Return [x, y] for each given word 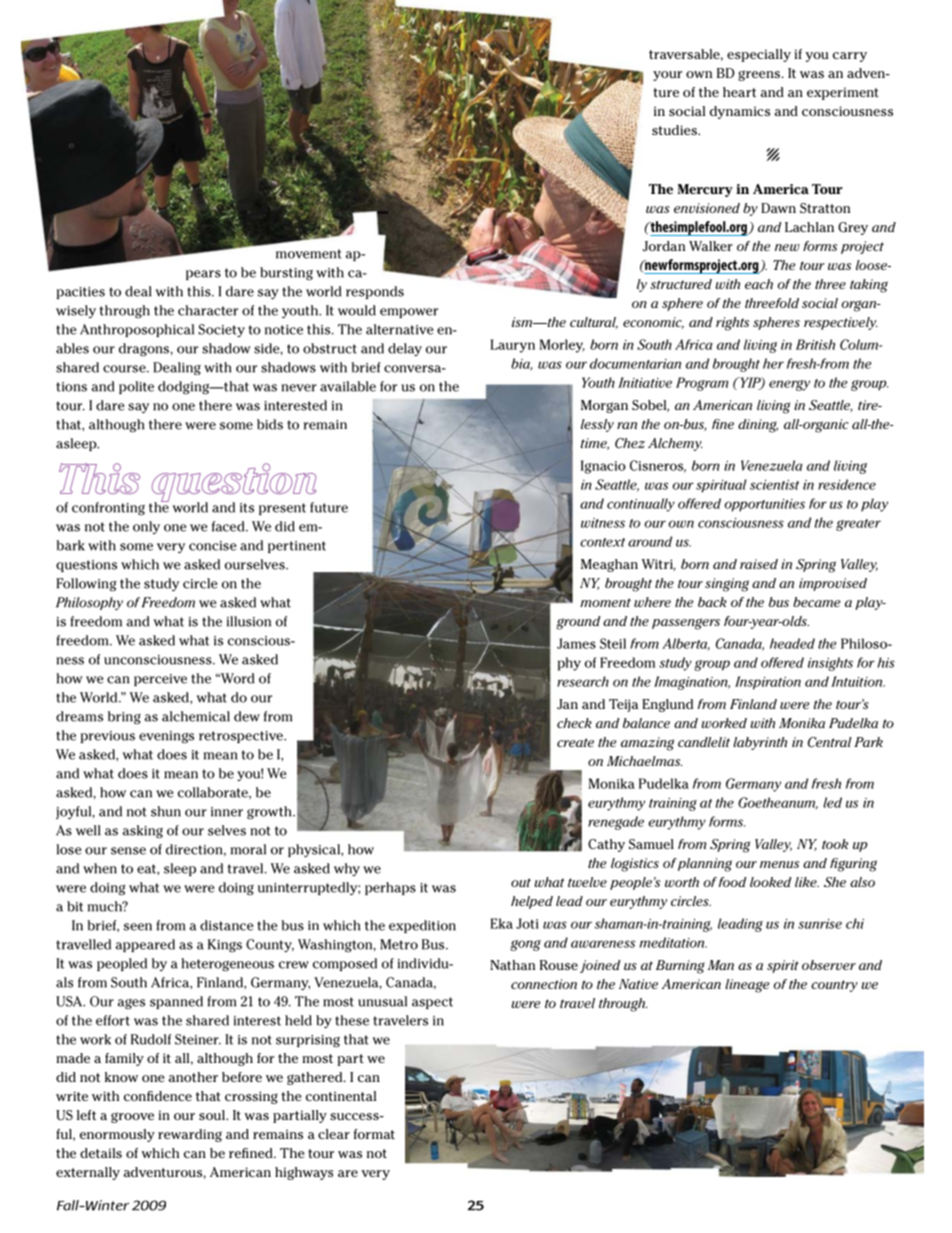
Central [830, 742]
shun [166, 811]
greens [759, 75]
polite [136, 387]
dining [758, 426]
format [374, 1134]
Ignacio [603, 467]
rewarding [190, 1135]
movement [309, 254]
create [575, 742]
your [667, 76]
